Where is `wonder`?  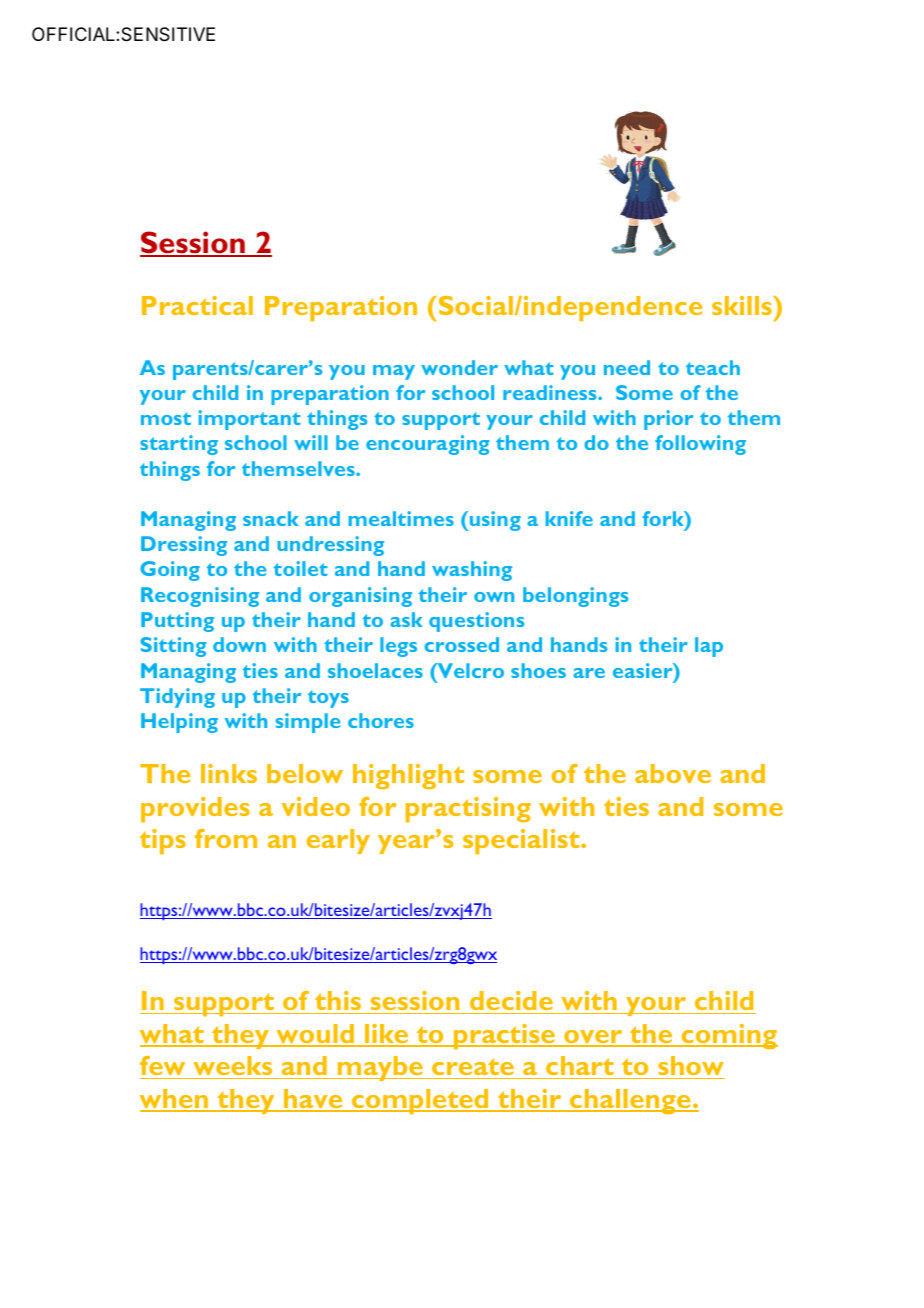 wonder is located at coordinates (459, 367).
